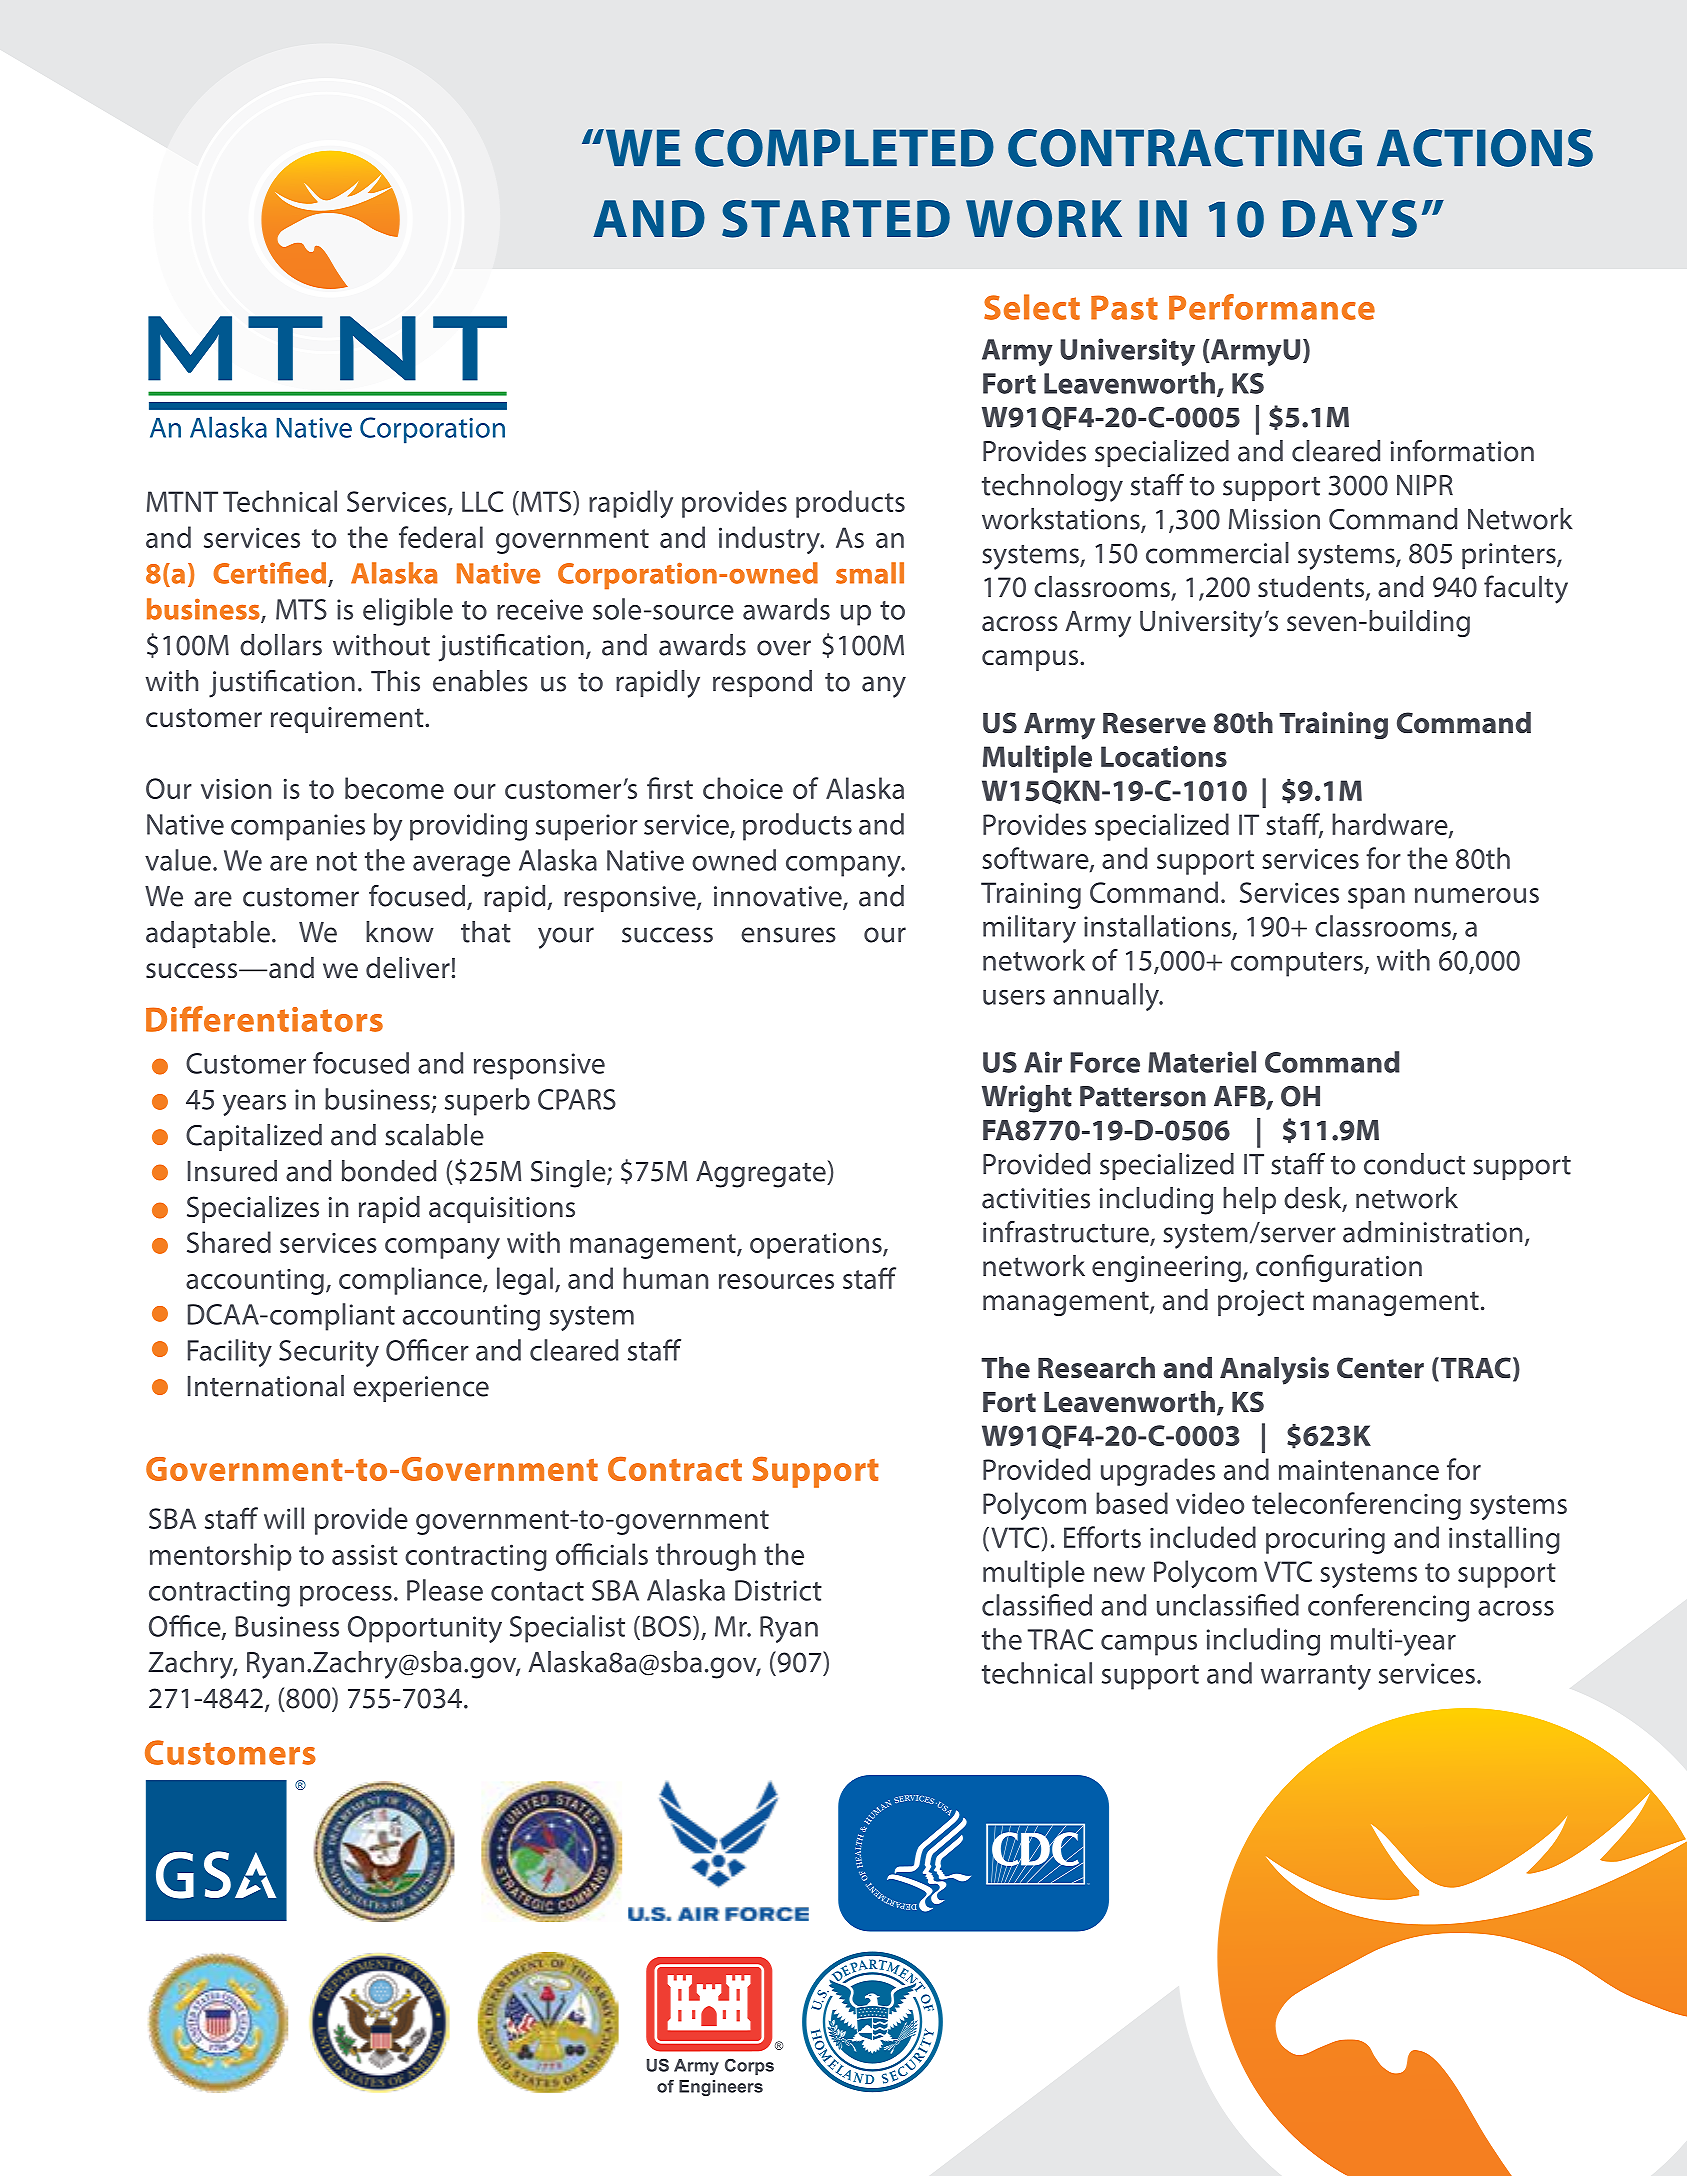  Describe the element at coordinates (721, 2088) in the image. I see `Engineers` at that location.
